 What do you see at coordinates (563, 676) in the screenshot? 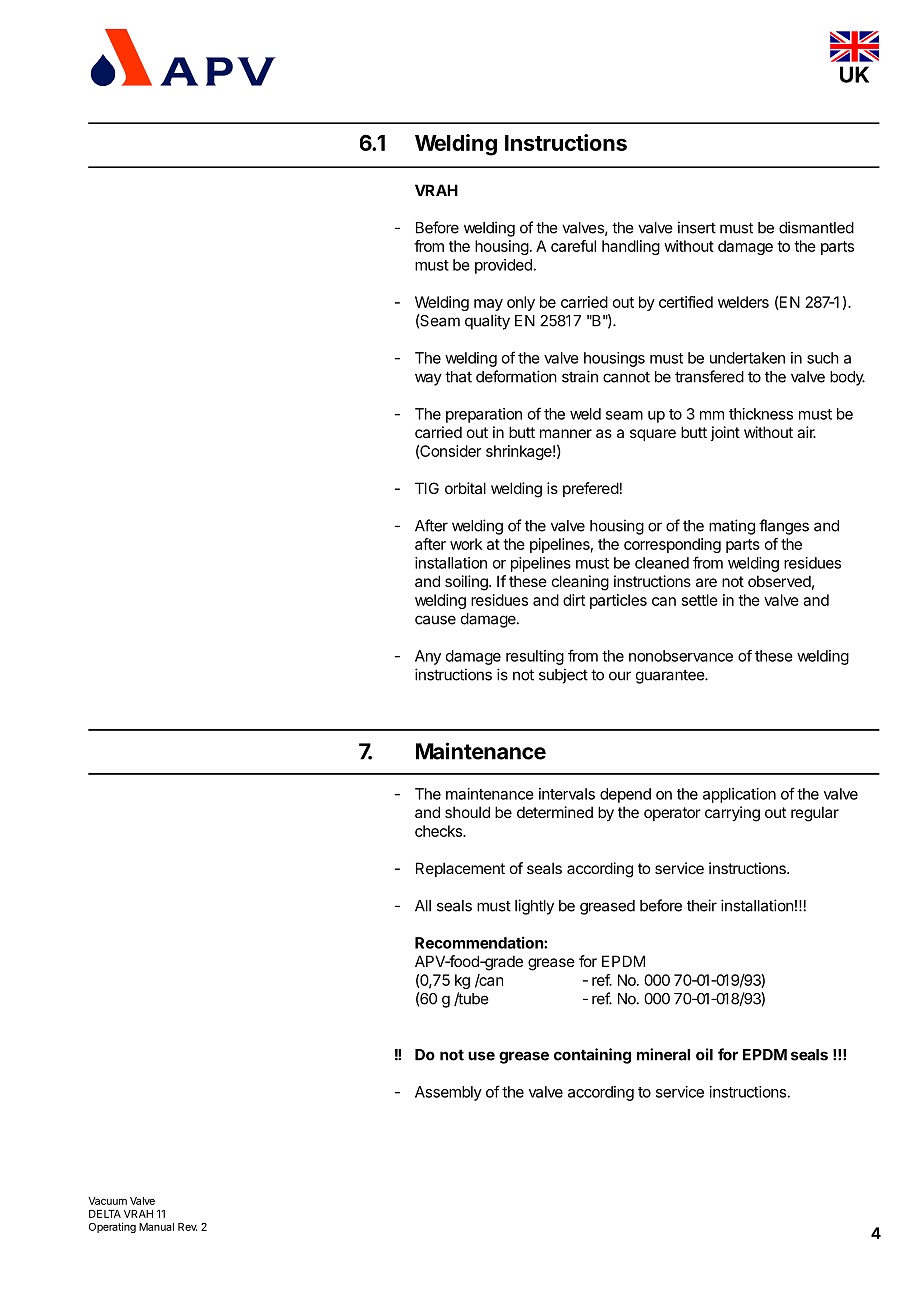
I see `subject` at bounding box center [563, 676].
